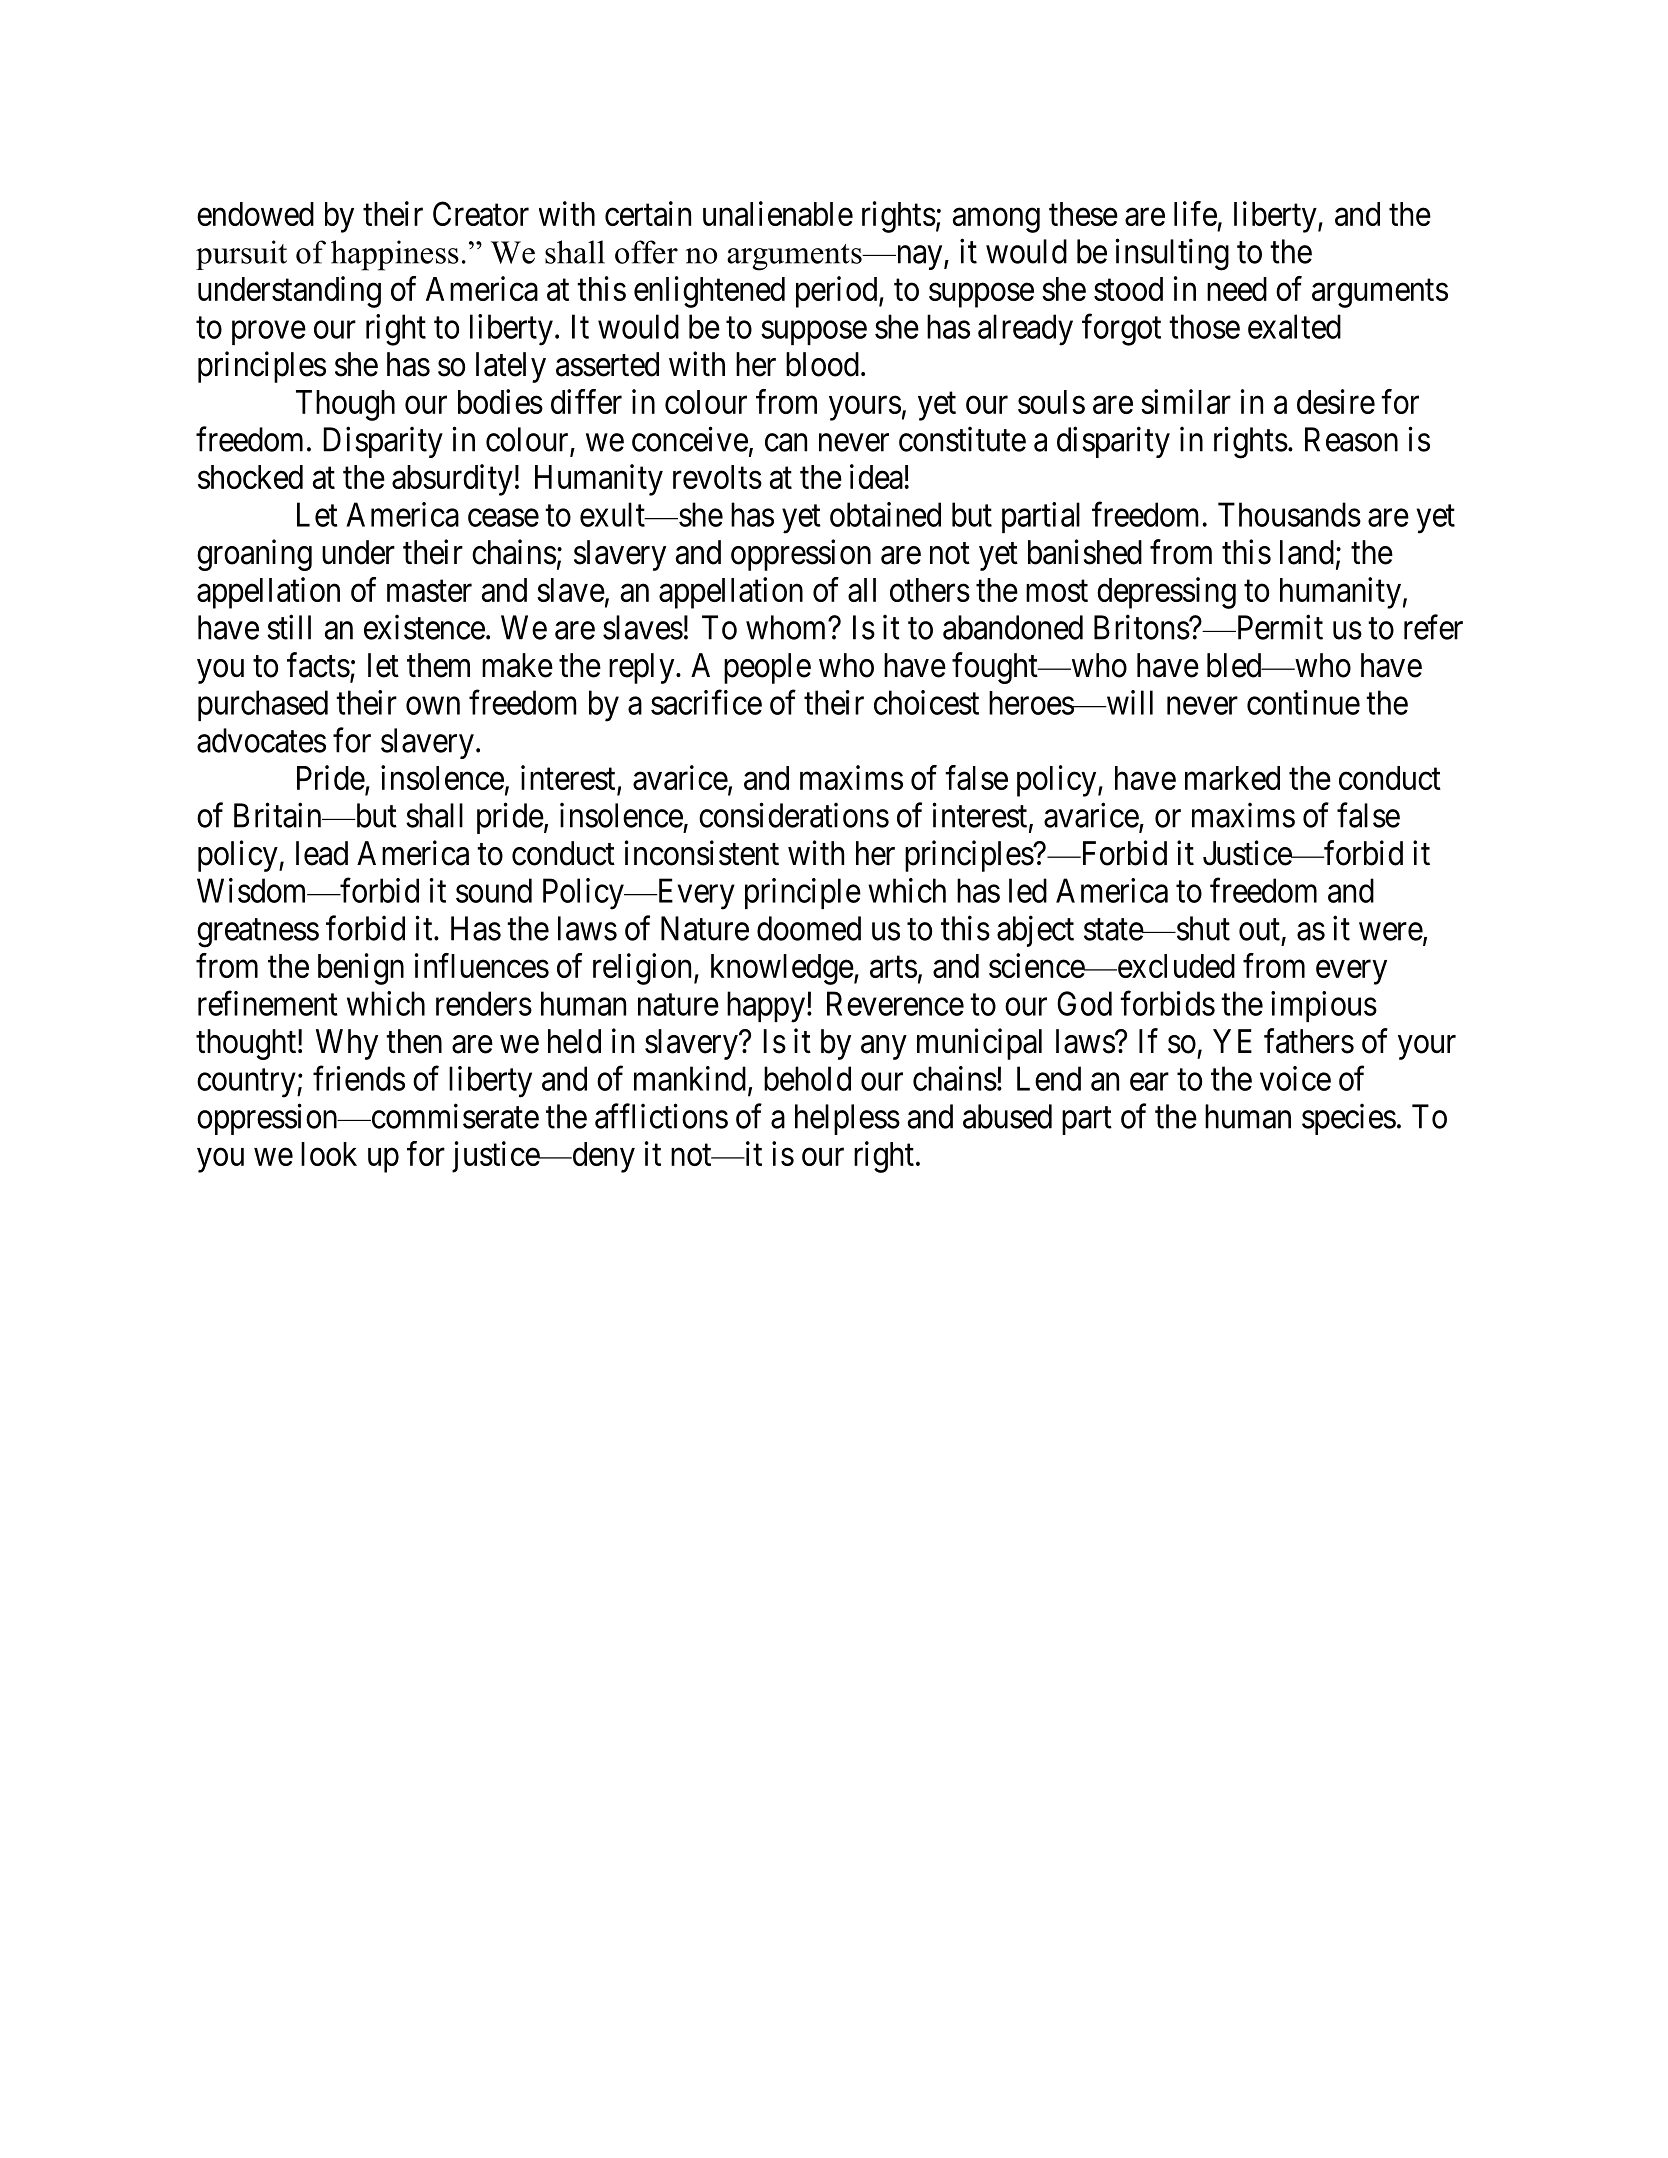 Image resolution: width=1668 pixels, height=2158 pixels. I want to click on considerations, so click(794, 815).
